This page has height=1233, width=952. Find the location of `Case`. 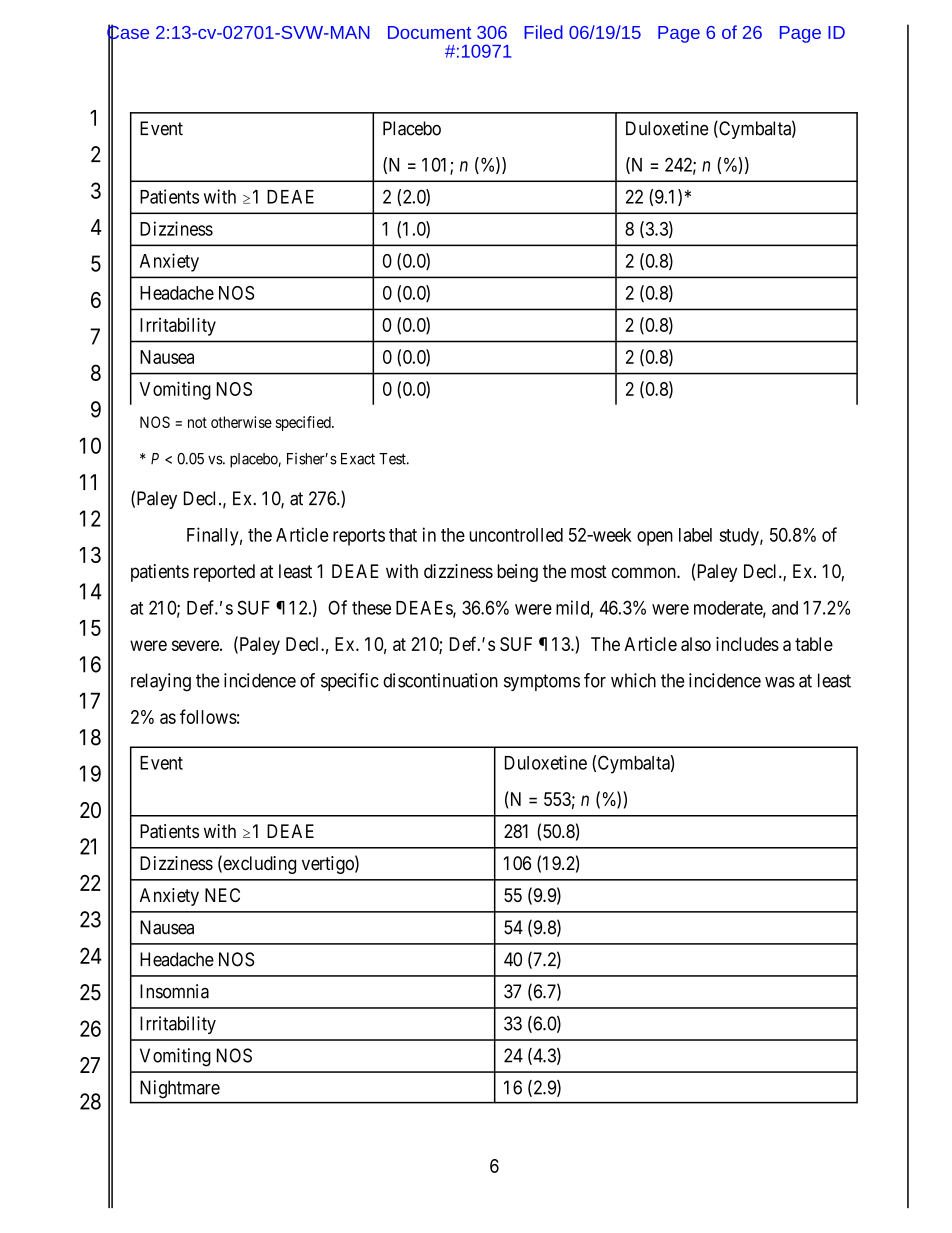

Case is located at coordinates (128, 33).
